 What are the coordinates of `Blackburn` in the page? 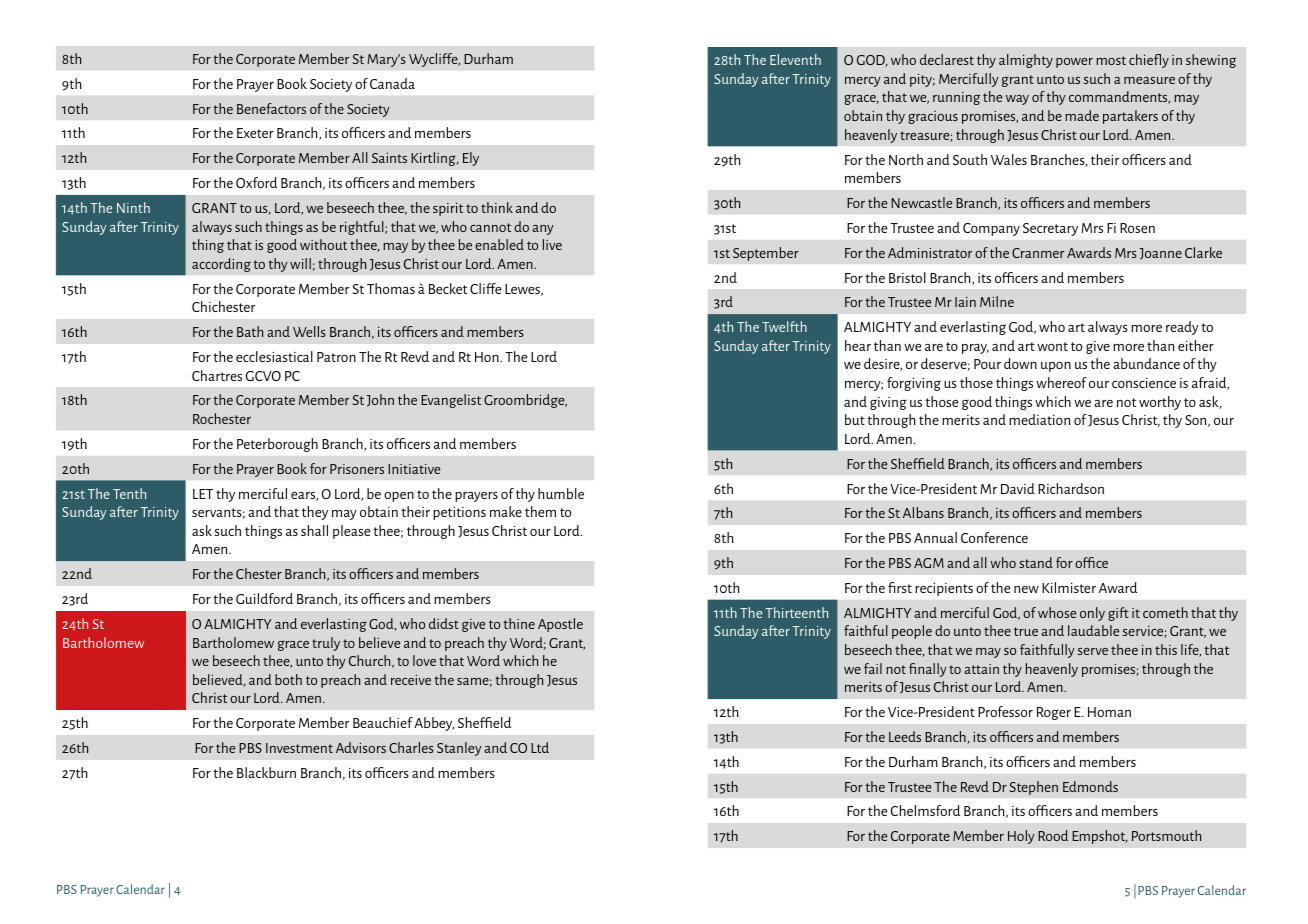 It's located at (266, 772).
